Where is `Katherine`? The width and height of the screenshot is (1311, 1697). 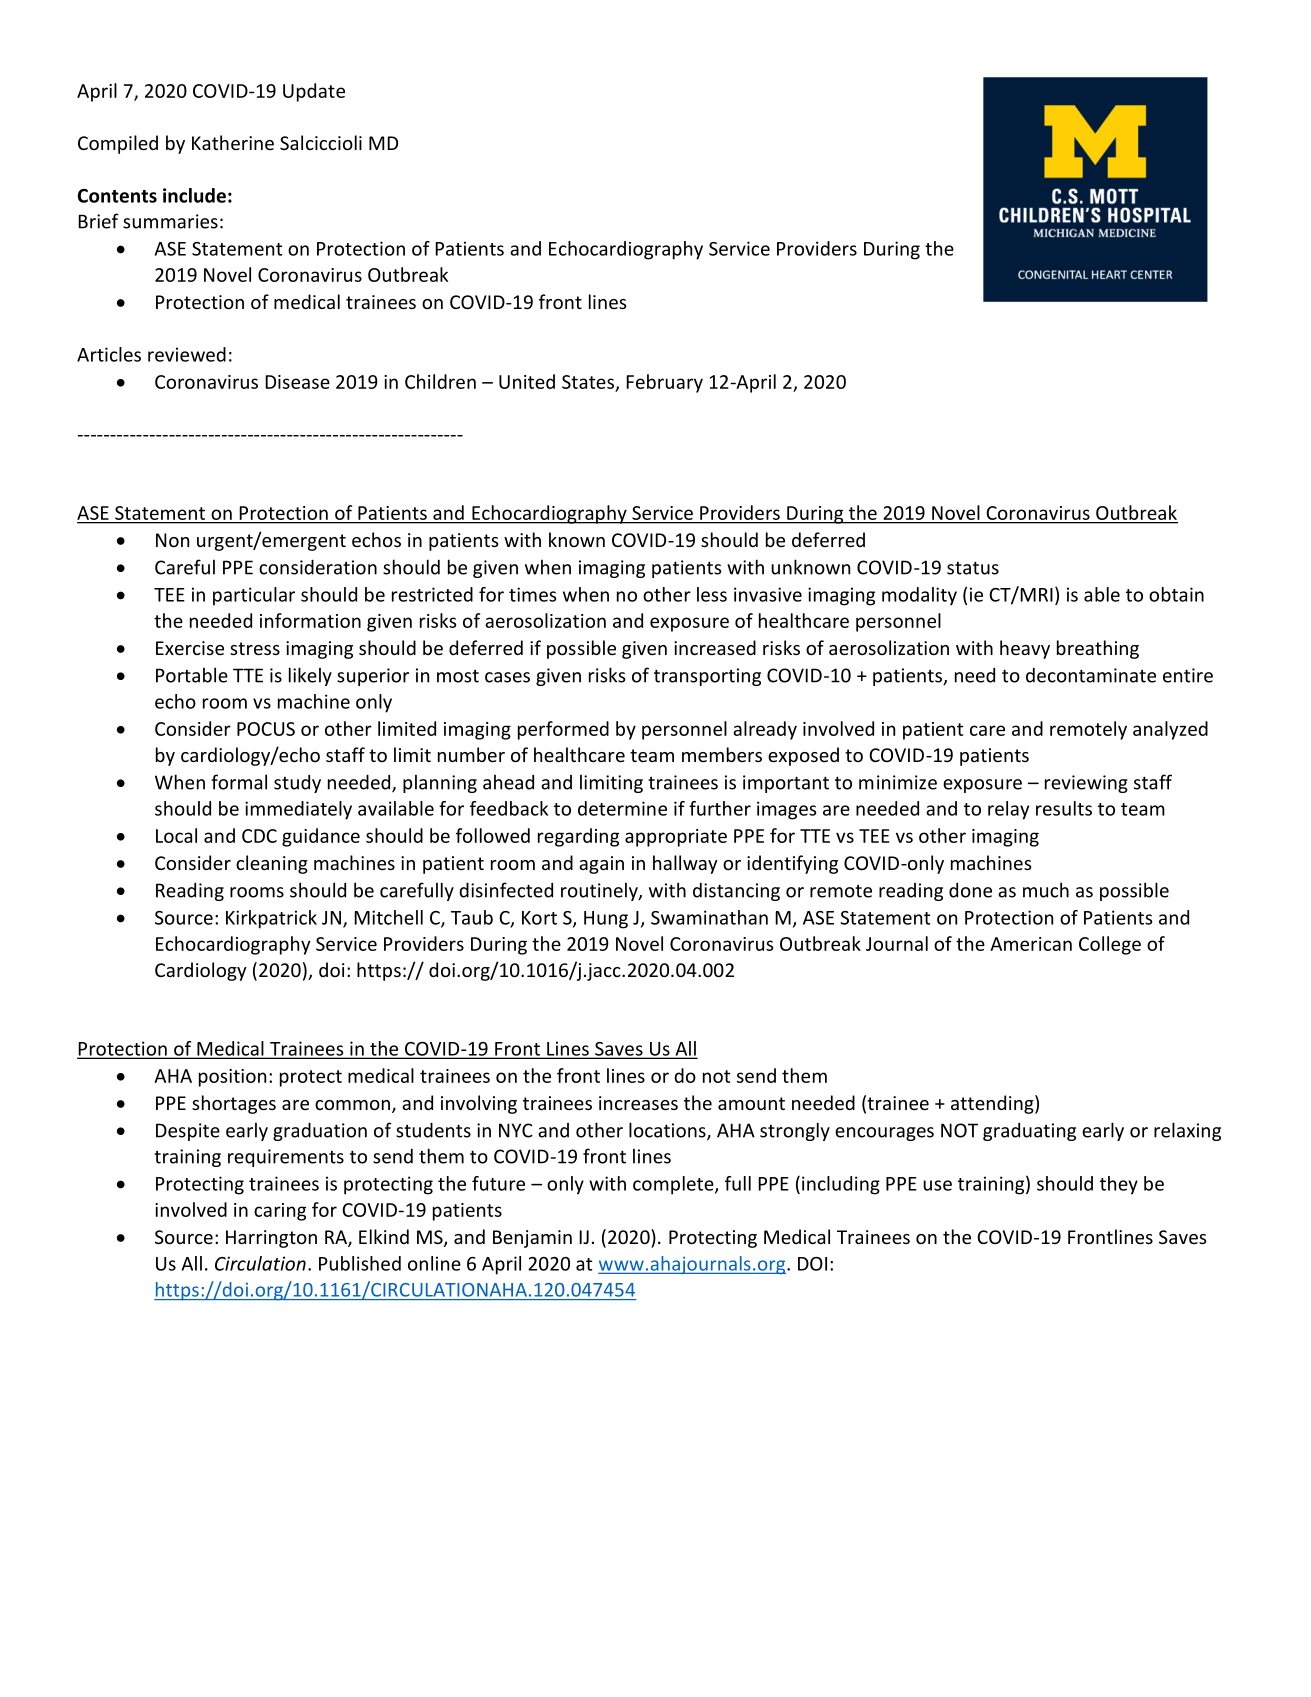 Katherine is located at coordinates (233, 142).
